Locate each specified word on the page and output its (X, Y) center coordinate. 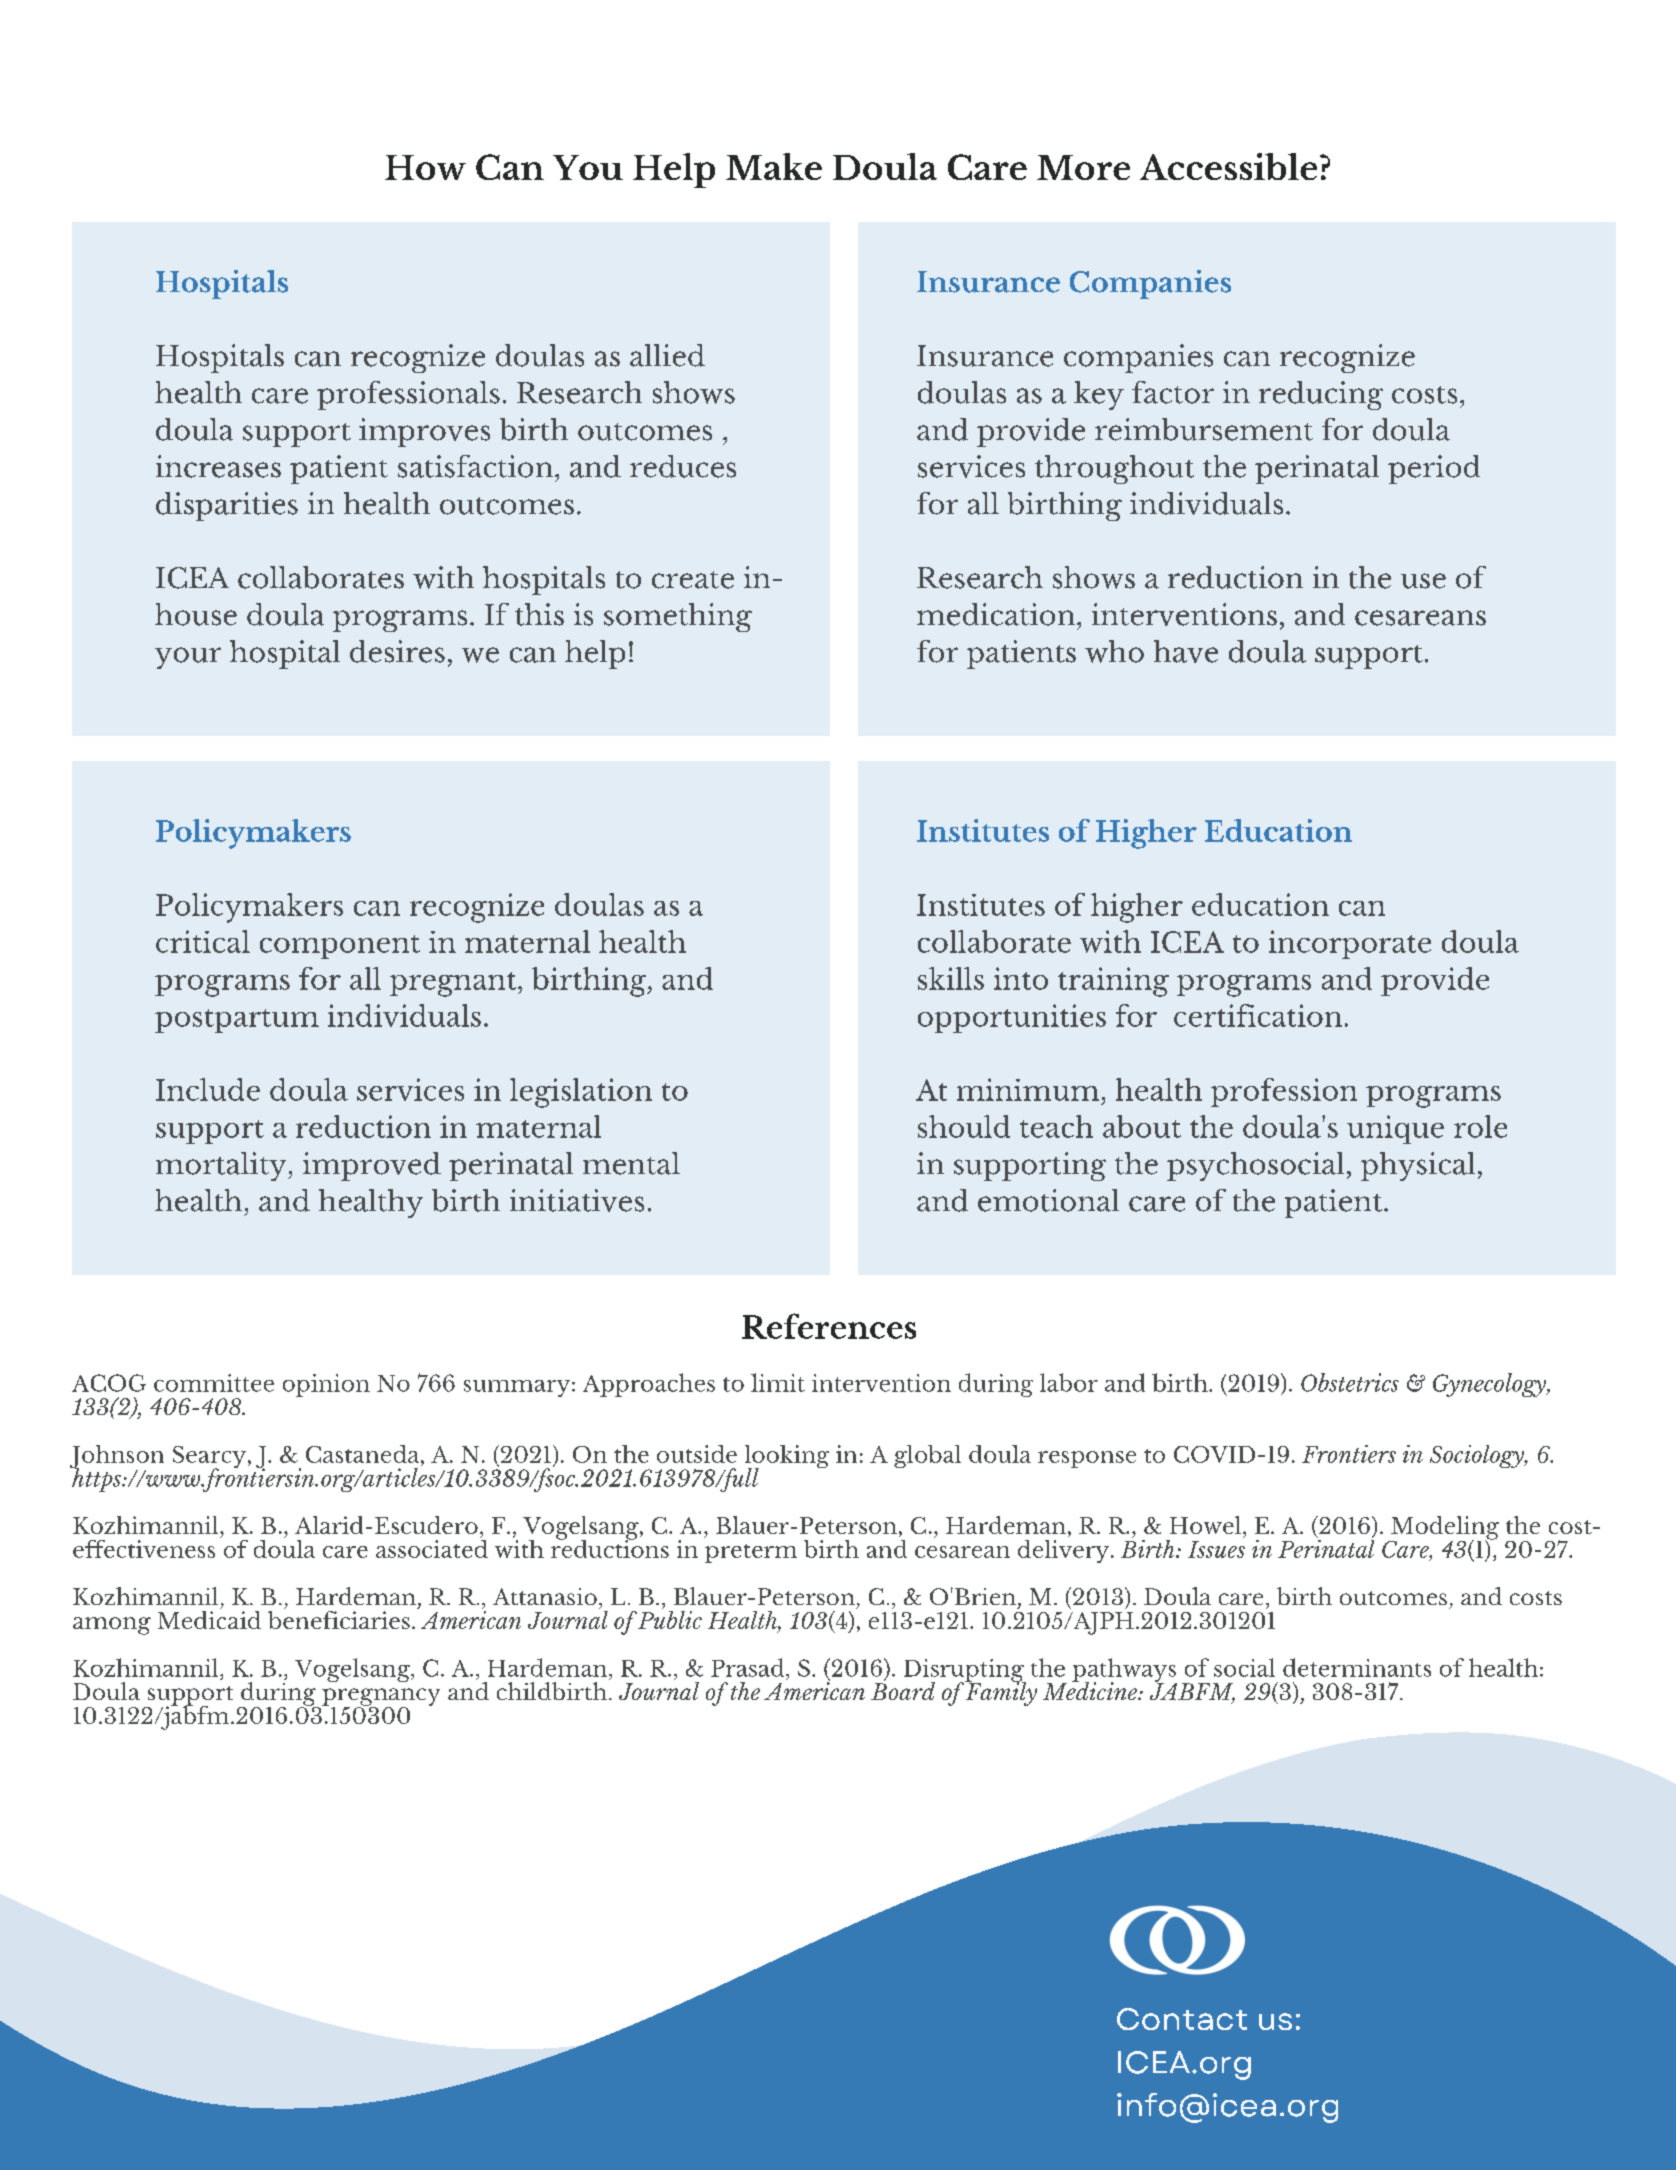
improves (424, 432)
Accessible (1228, 166)
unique (1395, 1129)
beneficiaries (339, 1618)
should (964, 1126)
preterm (751, 1553)
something (678, 617)
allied (667, 355)
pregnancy (381, 1698)
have (1186, 651)
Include (208, 1089)
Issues (1216, 1549)
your (188, 658)
